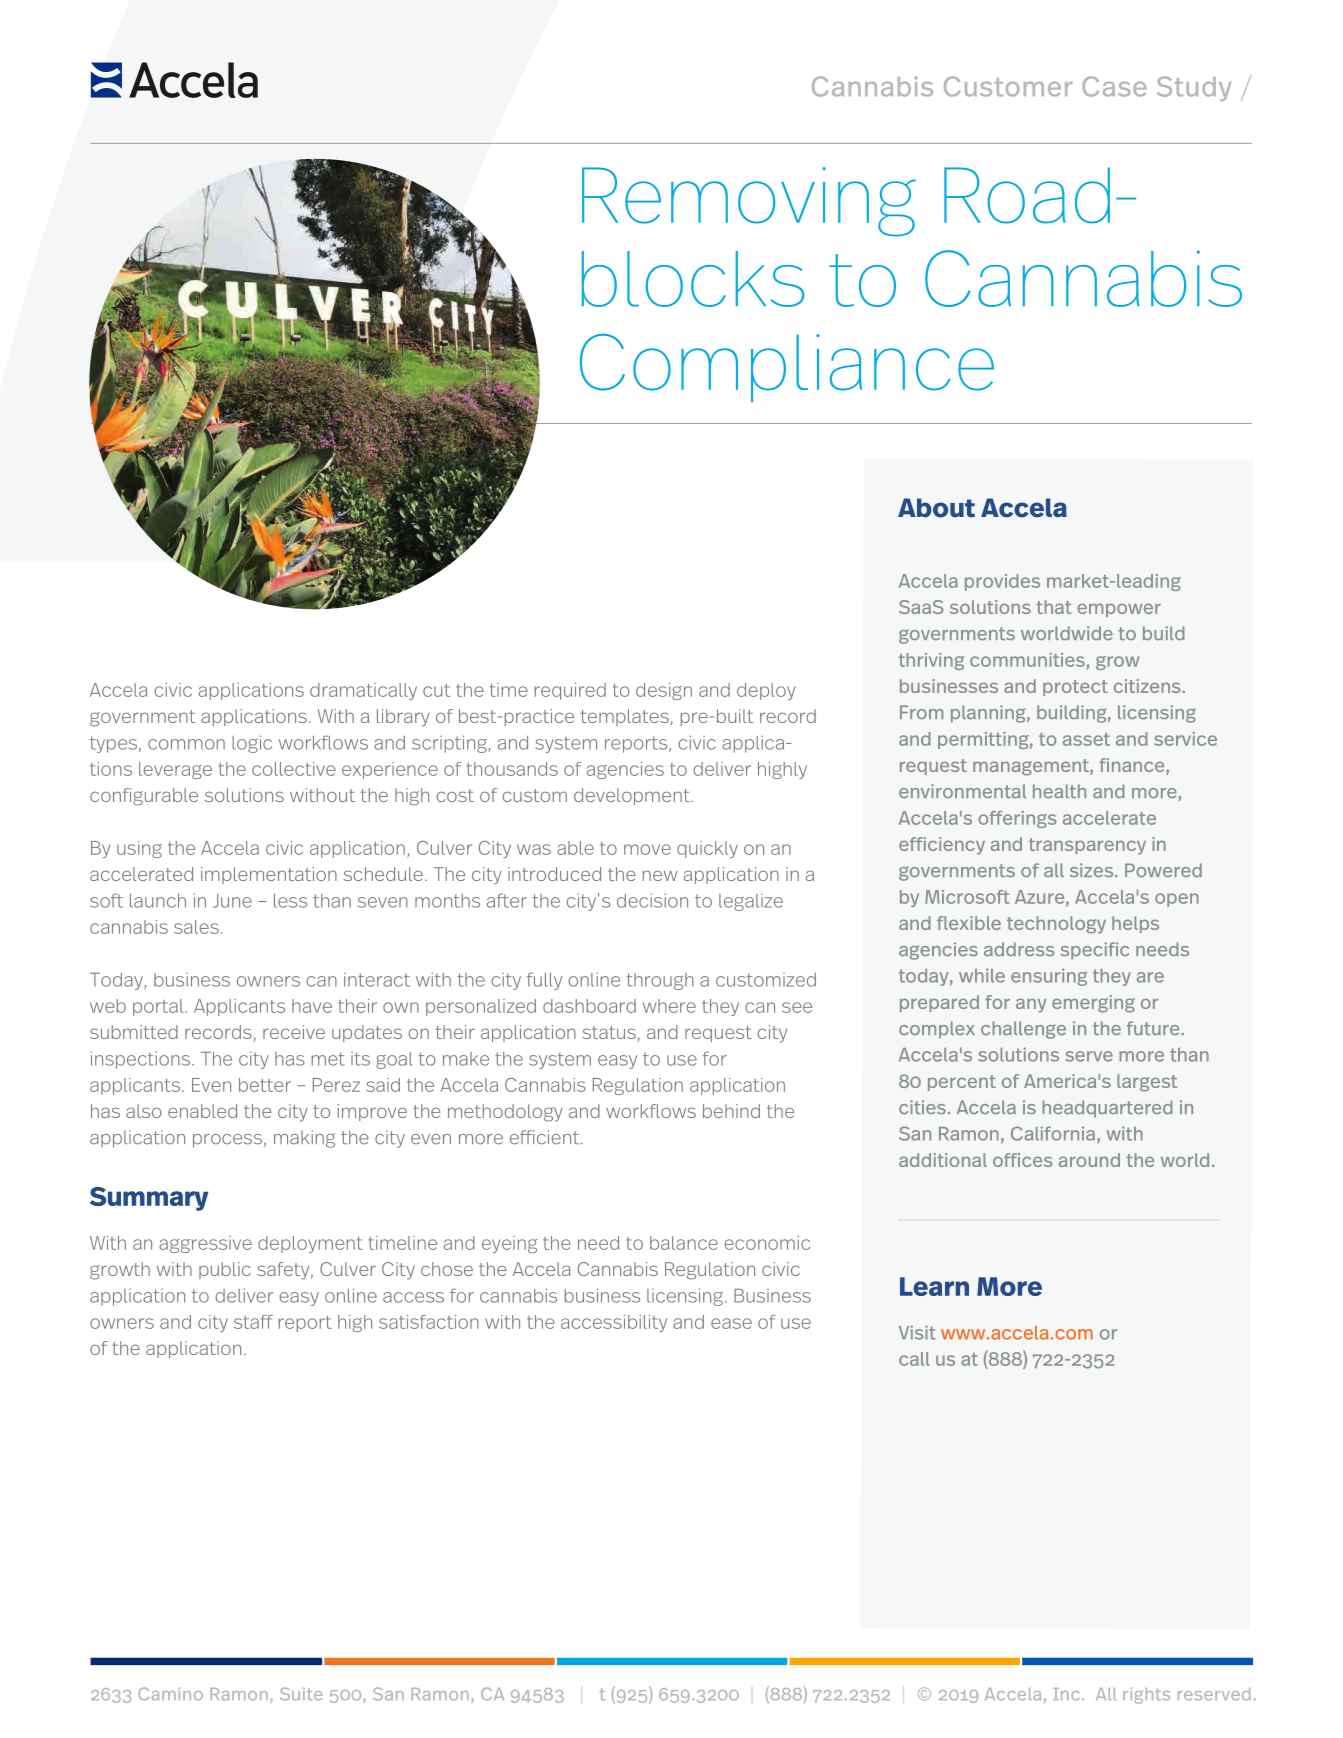 The width and height of the screenshot is (1343, 1738). I want to click on provides, so click(1002, 582).
